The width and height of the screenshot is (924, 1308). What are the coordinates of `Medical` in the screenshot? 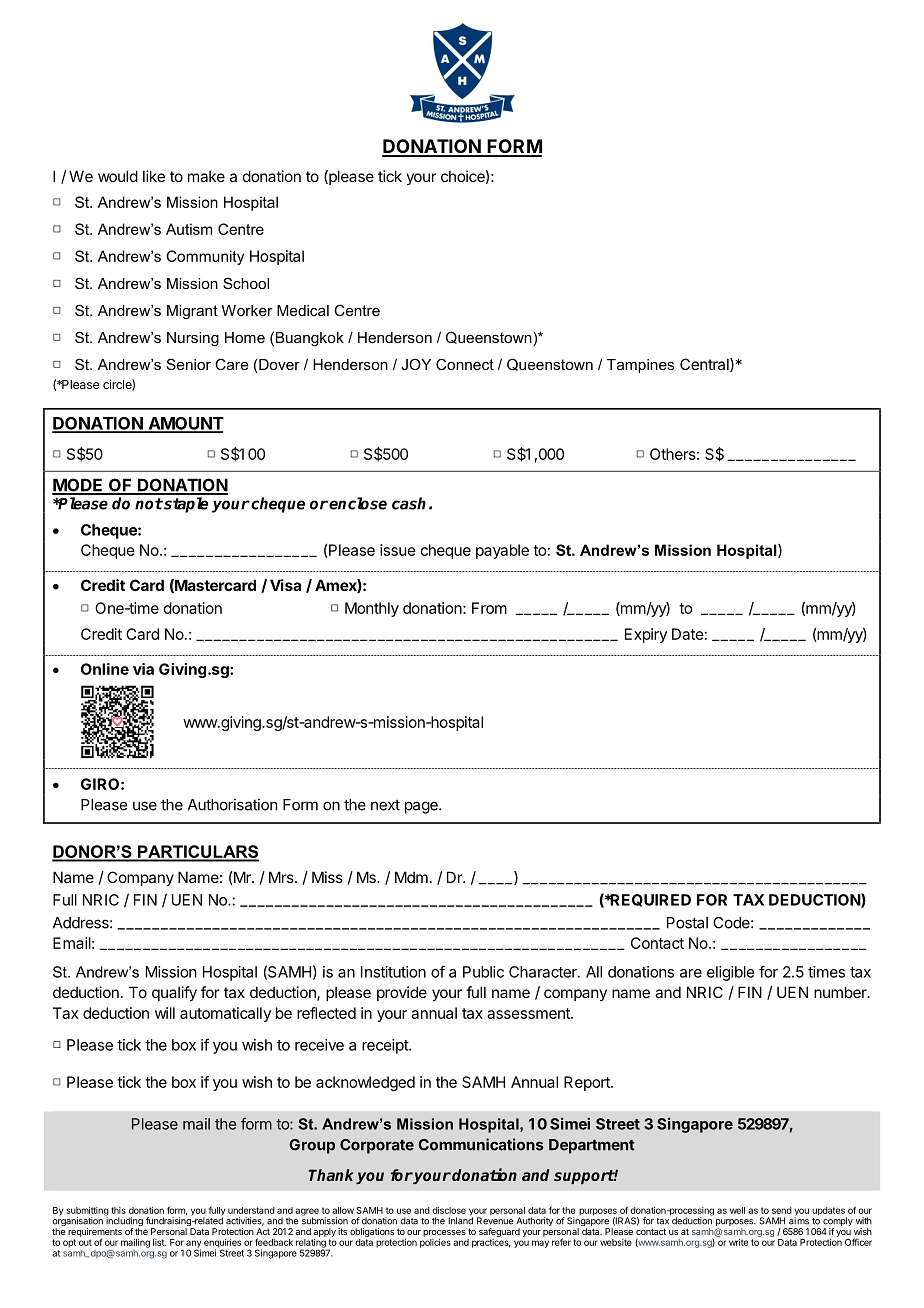 It's located at (303, 310).
